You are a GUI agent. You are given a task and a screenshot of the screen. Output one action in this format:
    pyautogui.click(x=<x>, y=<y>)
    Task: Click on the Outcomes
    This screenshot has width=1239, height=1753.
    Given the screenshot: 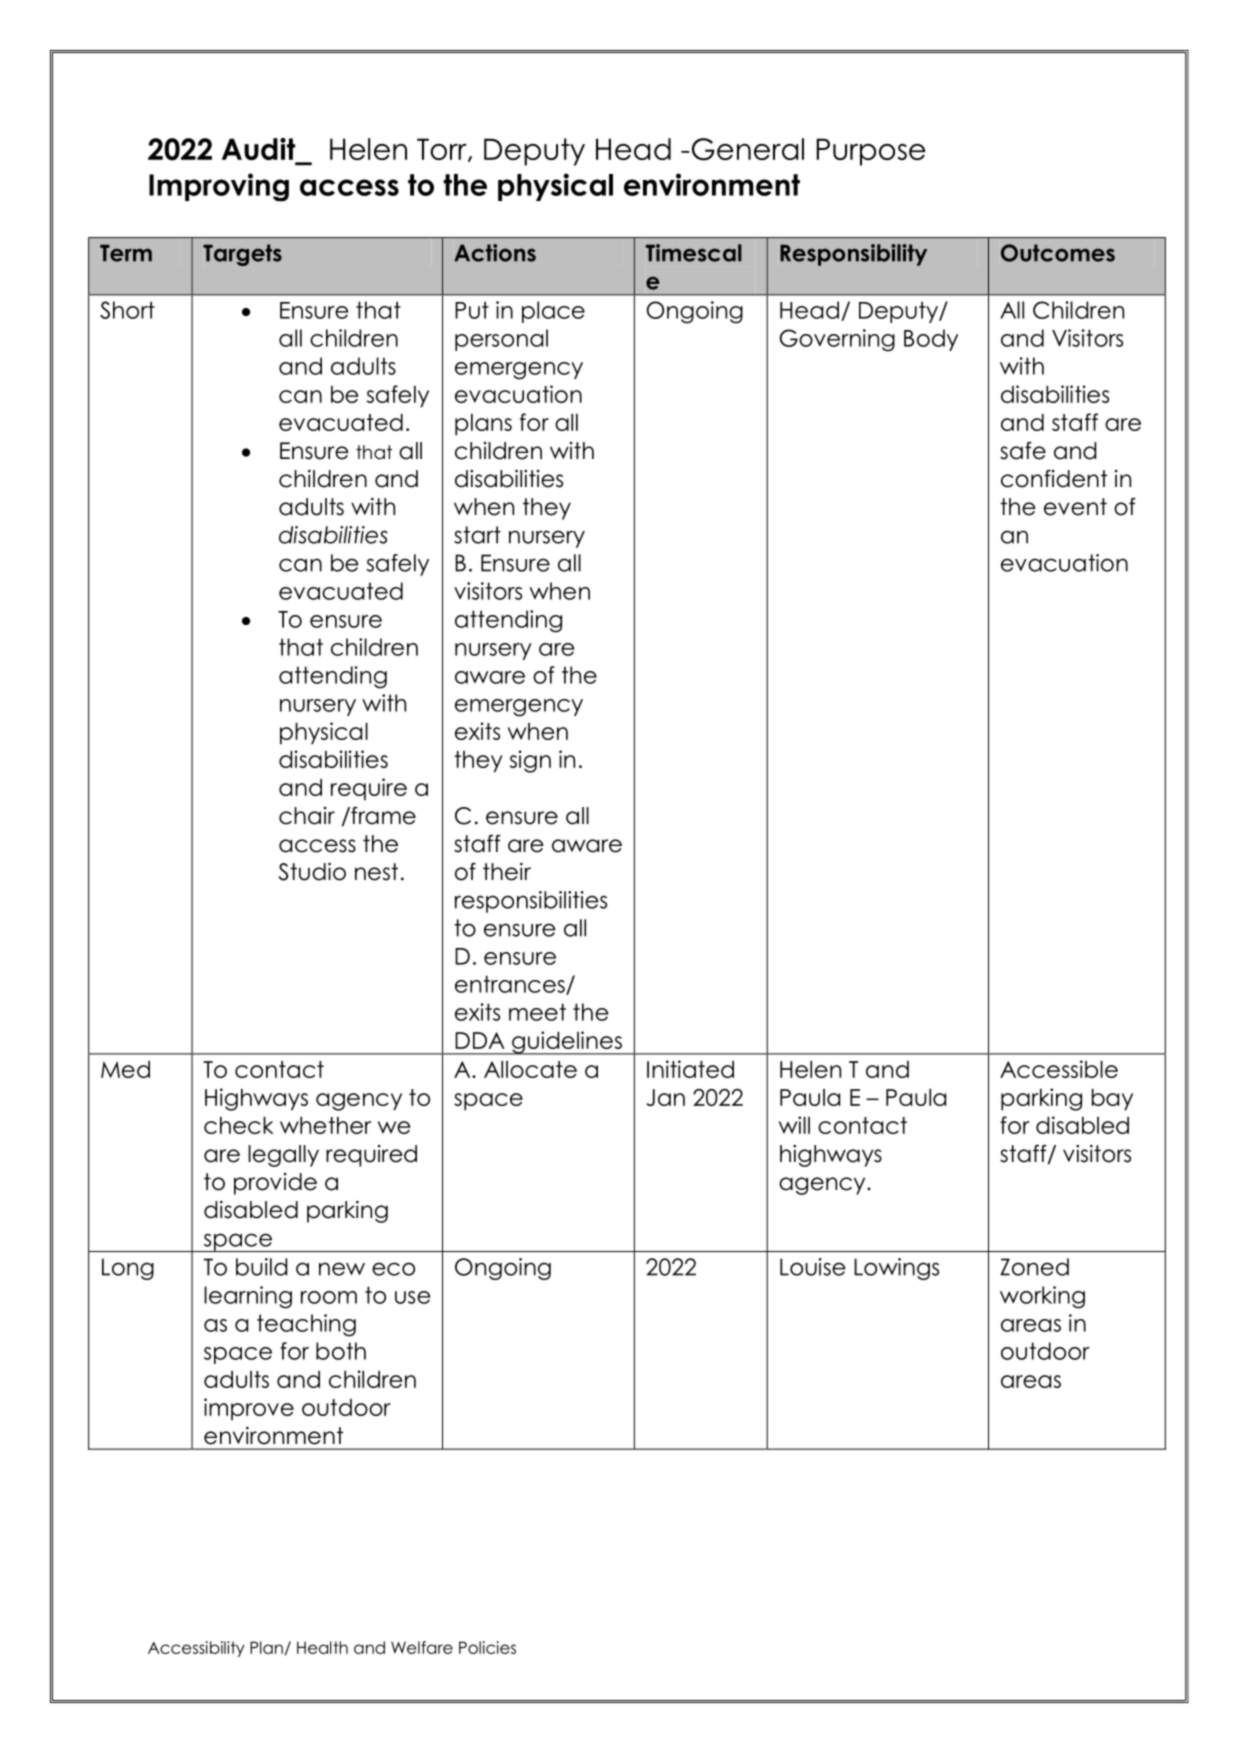 What is the action you would take?
    pyautogui.click(x=1058, y=253)
